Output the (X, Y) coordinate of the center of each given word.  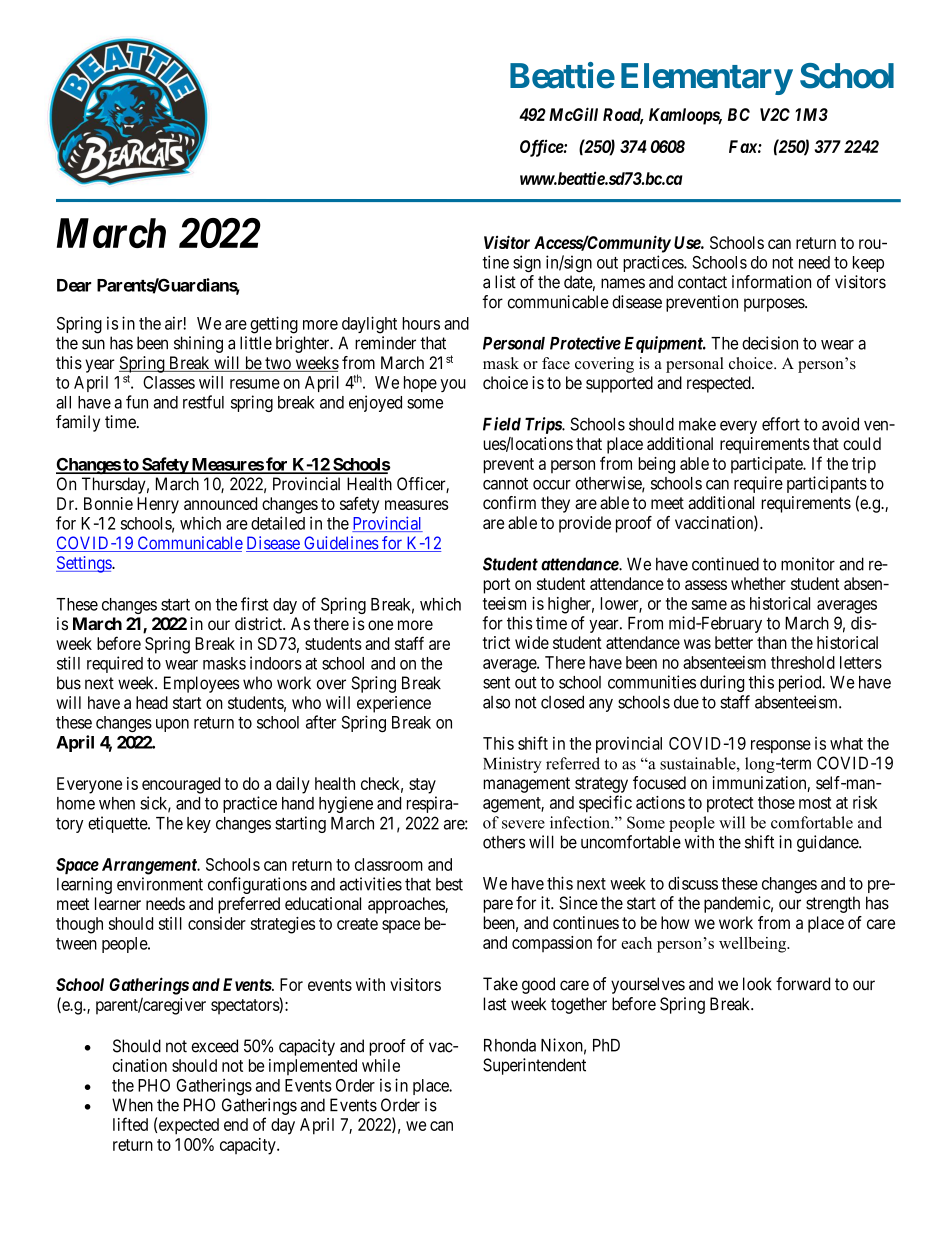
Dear (74, 285)
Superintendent (534, 1066)
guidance (828, 843)
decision (770, 343)
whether (758, 583)
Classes (169, 382)
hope (420, 384)
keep (868, 264)
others (504, 842)
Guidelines (341, 544)
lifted (130, 1124)
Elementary (706, 79)
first (254, 604)
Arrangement (150, 866)
